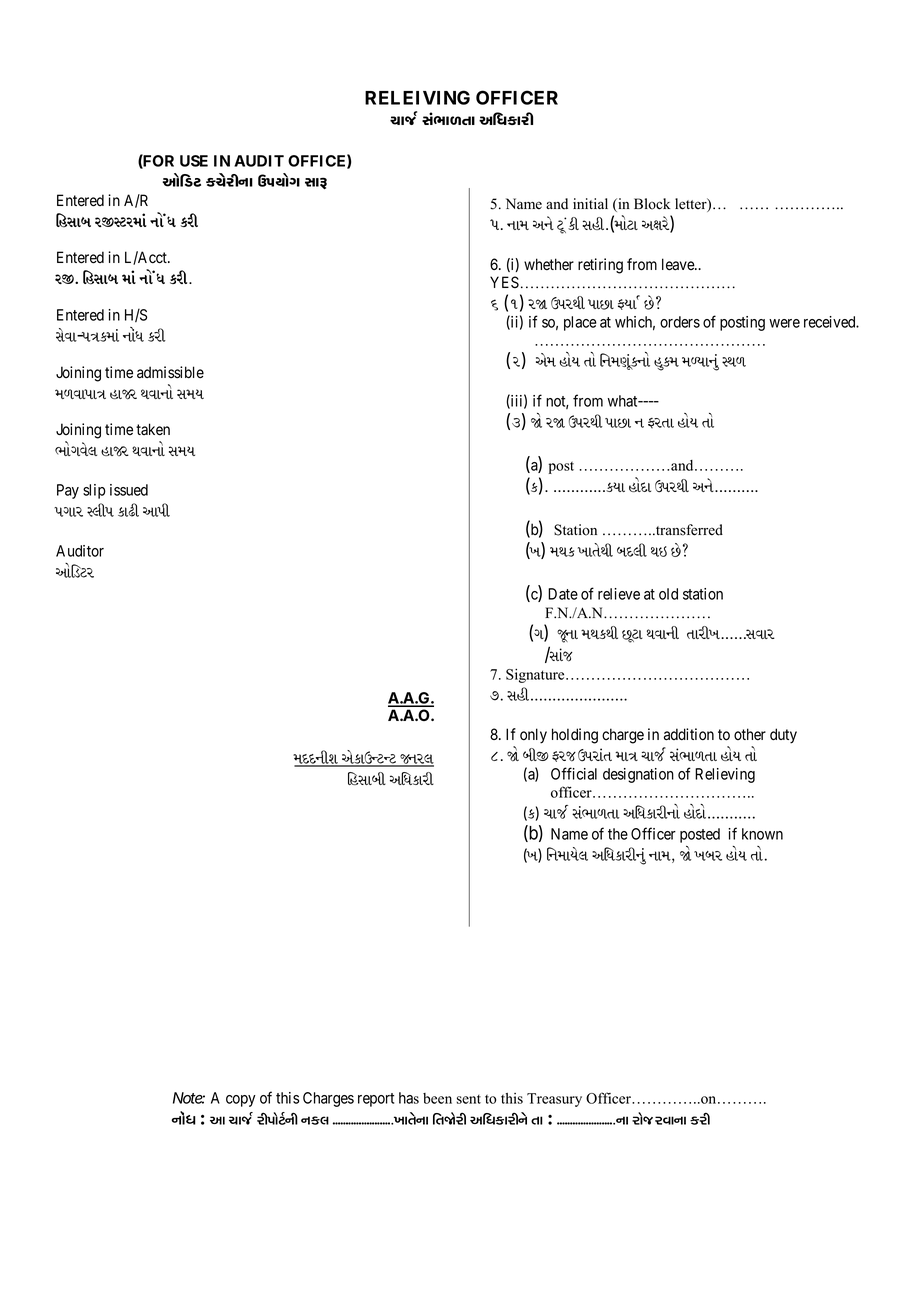 This document has height=1308, width=924. What do you see at coordinates (194, 161) in the document?
I see `USE` at bounding box center [194, 161].
